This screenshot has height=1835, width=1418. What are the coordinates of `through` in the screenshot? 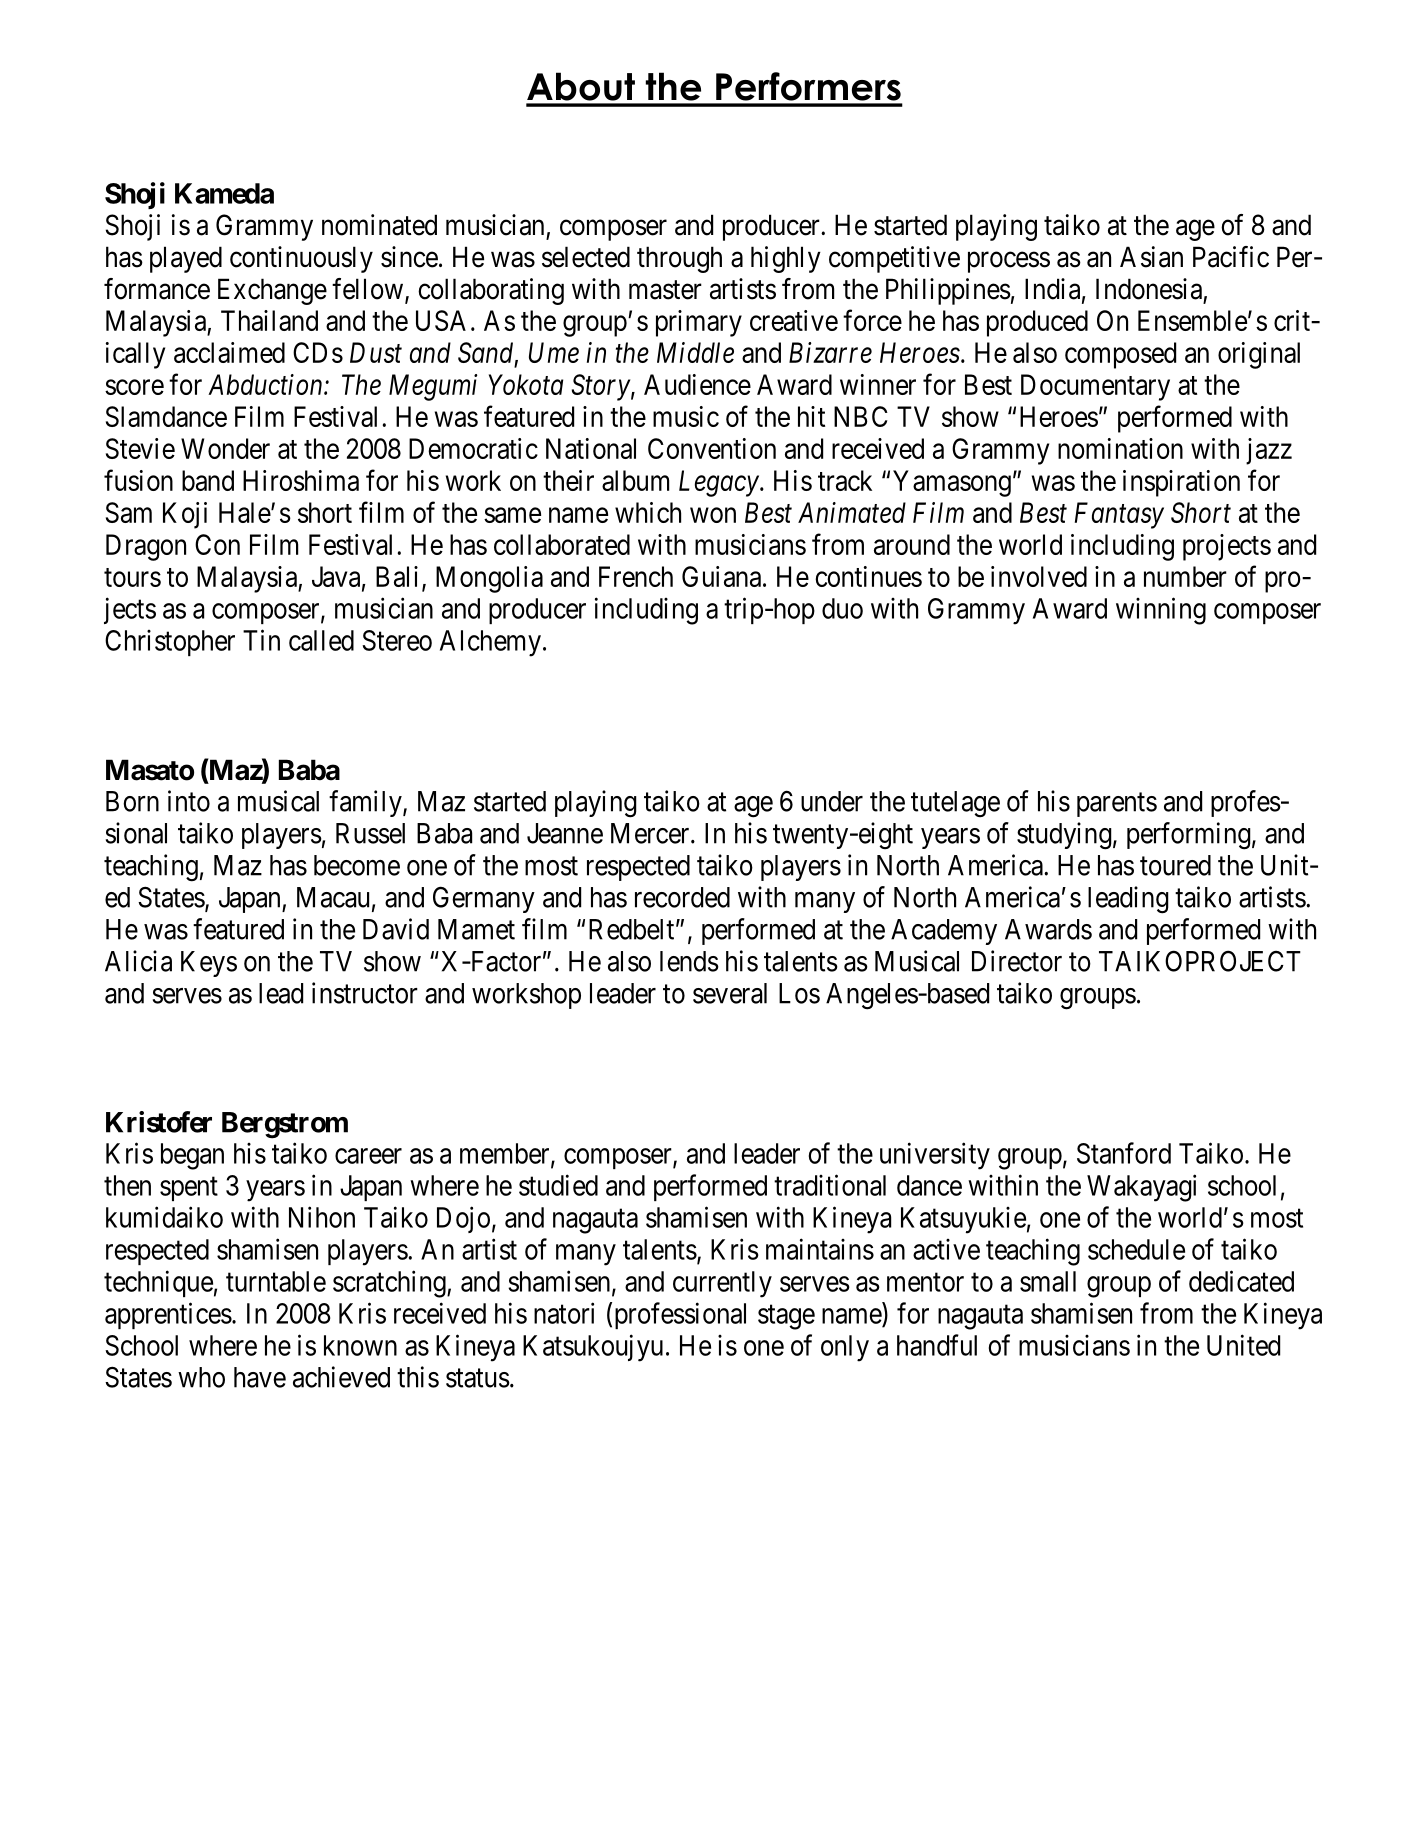 It's located at (679, 259).
